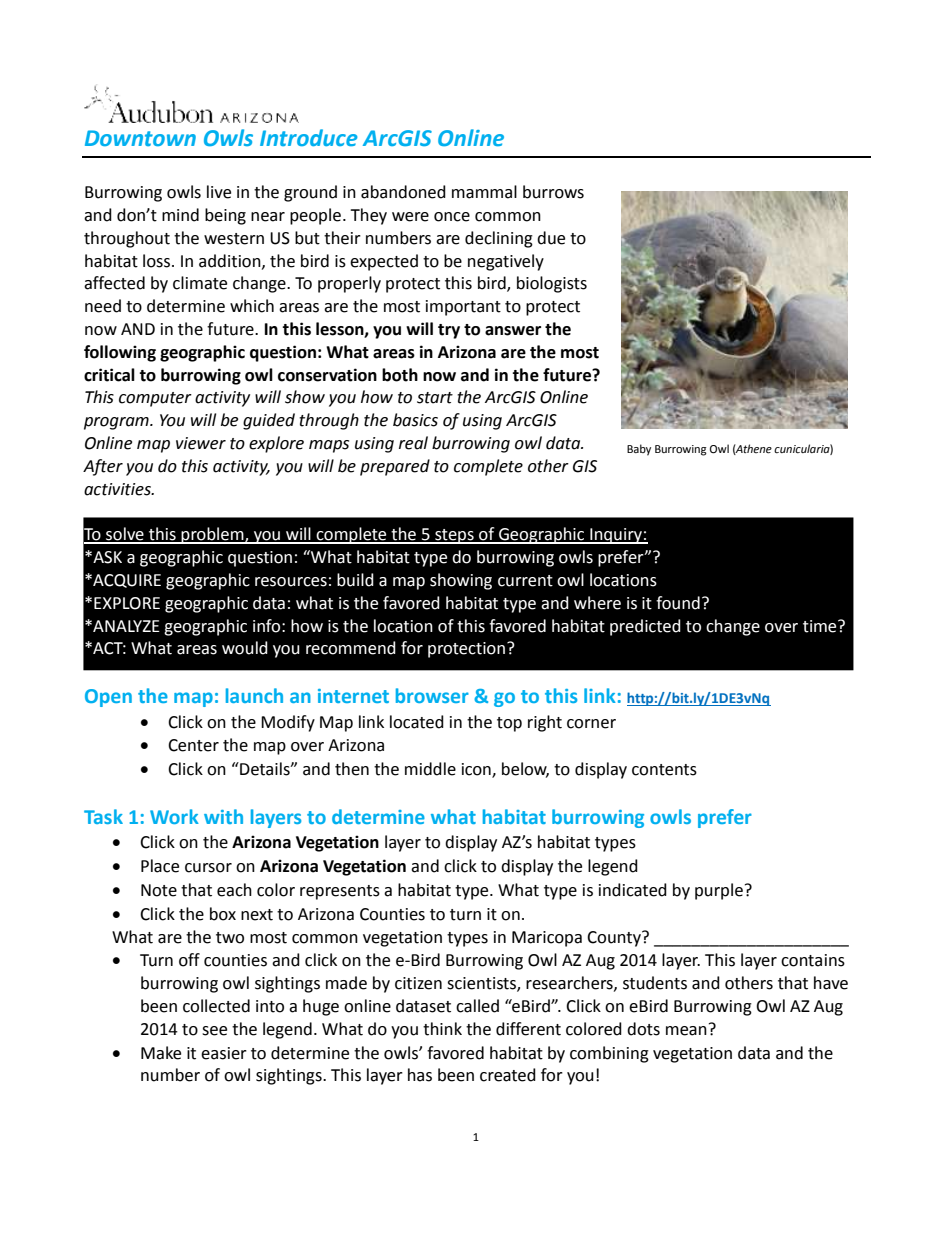 The width and height of the image is (952, 1233). I want to click on found, so click(678, 603).
